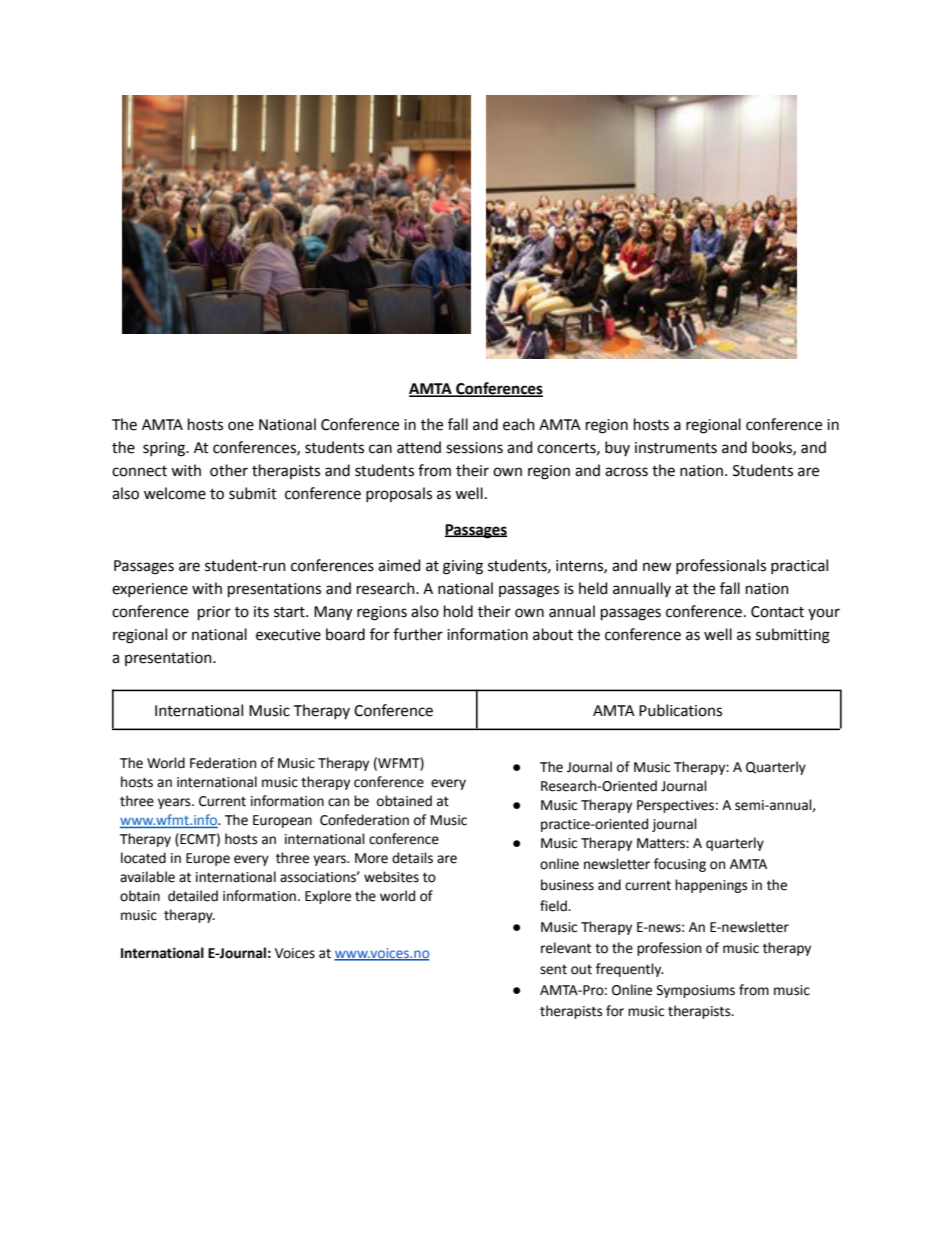 This screenshot has width=952, height=1233. I want to click on Publications, so click(680, 710).
